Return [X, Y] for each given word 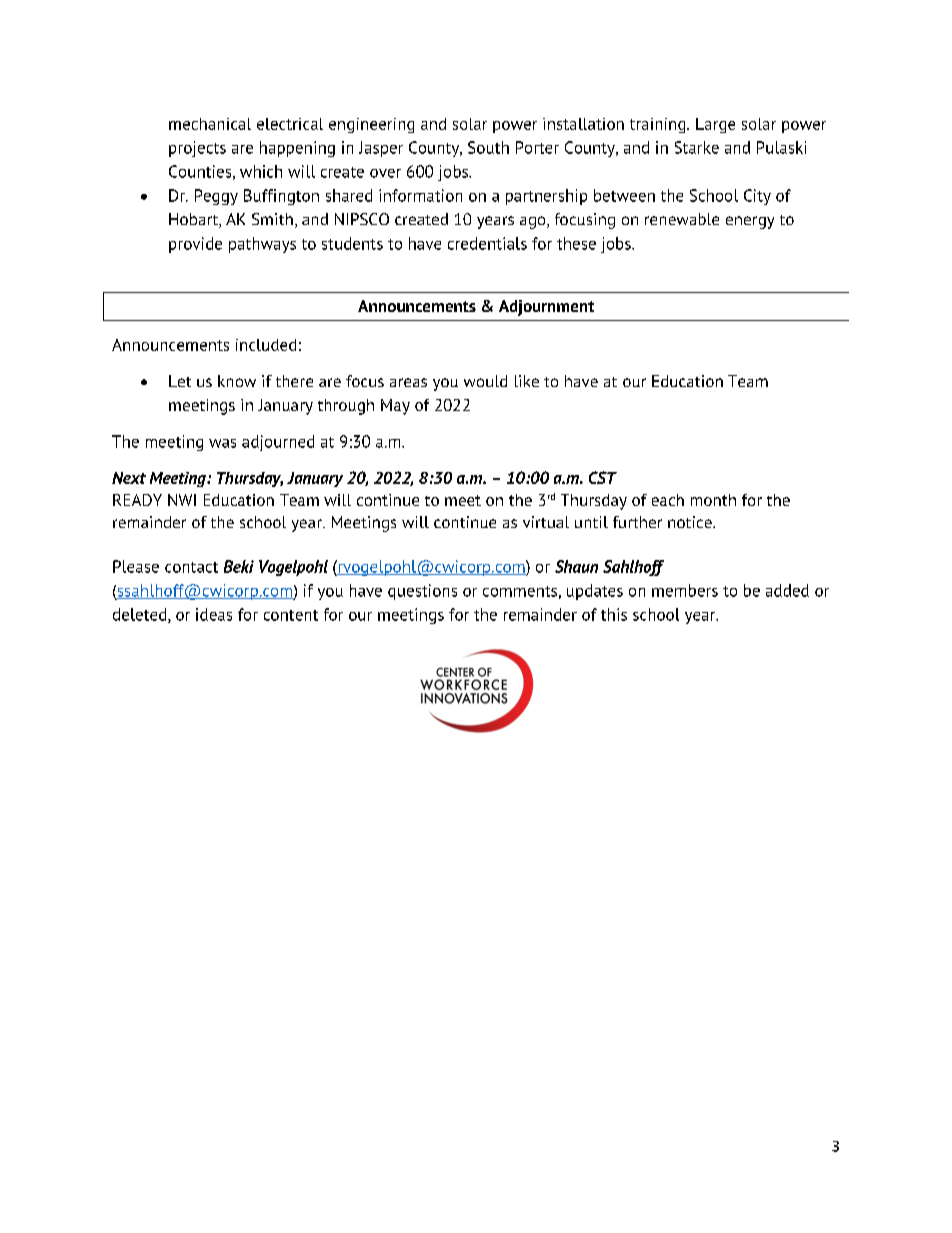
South [488, 147]
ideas [214, 614]
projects [197, 149]
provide [195, 245]
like [527, 381]
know [237, 381]
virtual [546, 522]
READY [137, 500]
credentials [487, 243]
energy [750, 222]
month [713, 500]
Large [715, 125]
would [485, 381]
